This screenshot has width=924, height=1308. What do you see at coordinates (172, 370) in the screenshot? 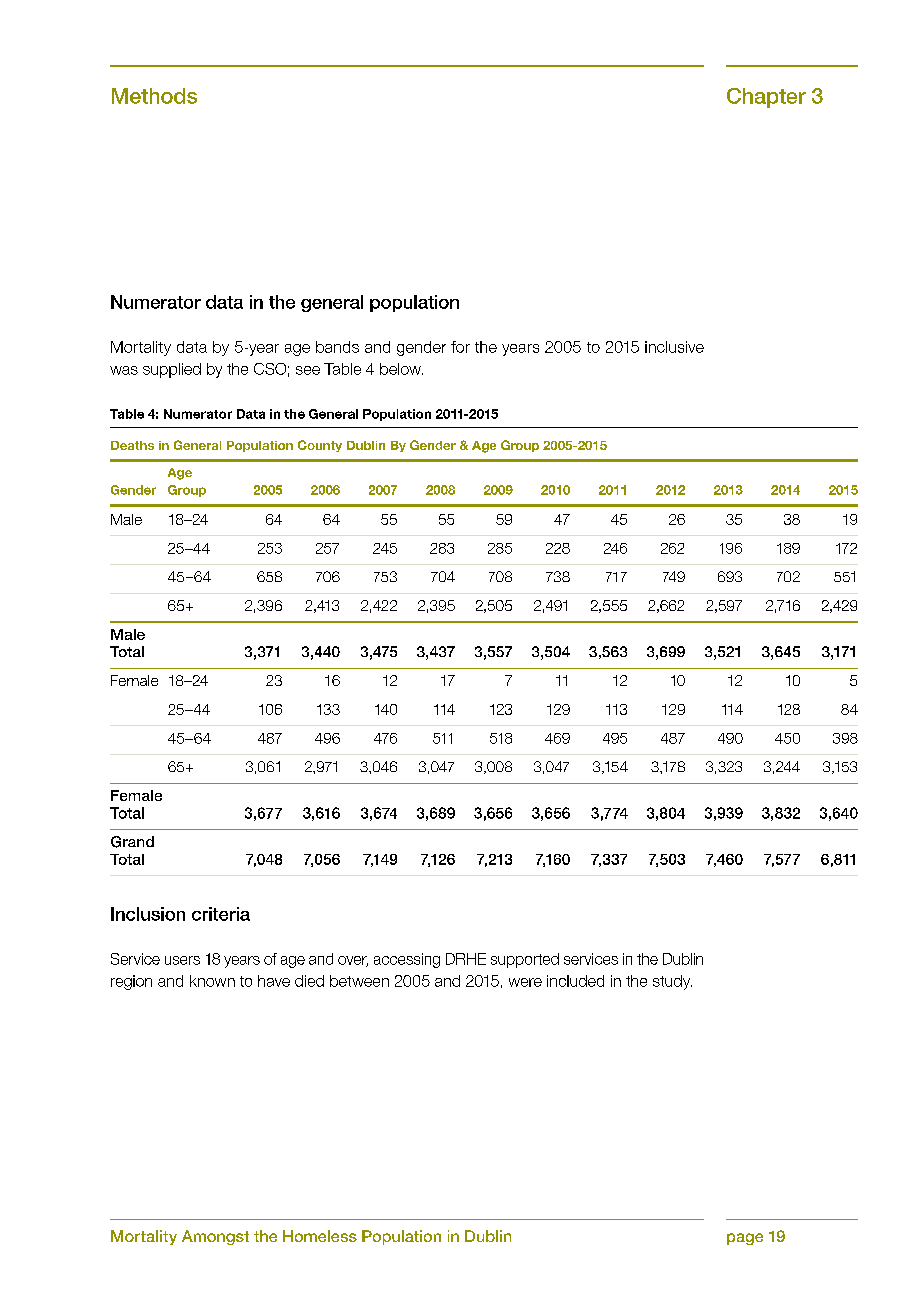
I see `supplied` at bounding box center [172, 370].
